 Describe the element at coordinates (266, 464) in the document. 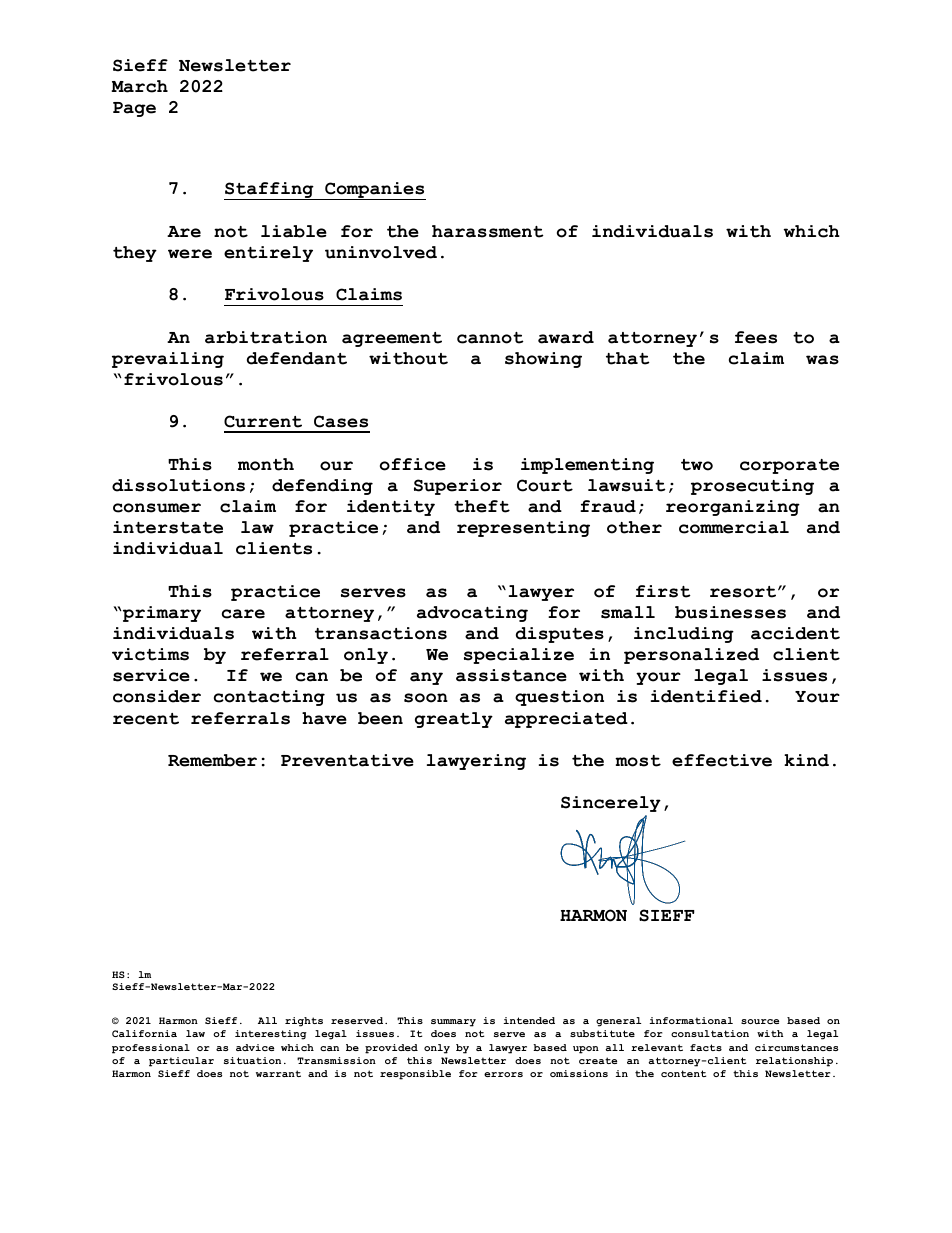

I see `month` at that location.
